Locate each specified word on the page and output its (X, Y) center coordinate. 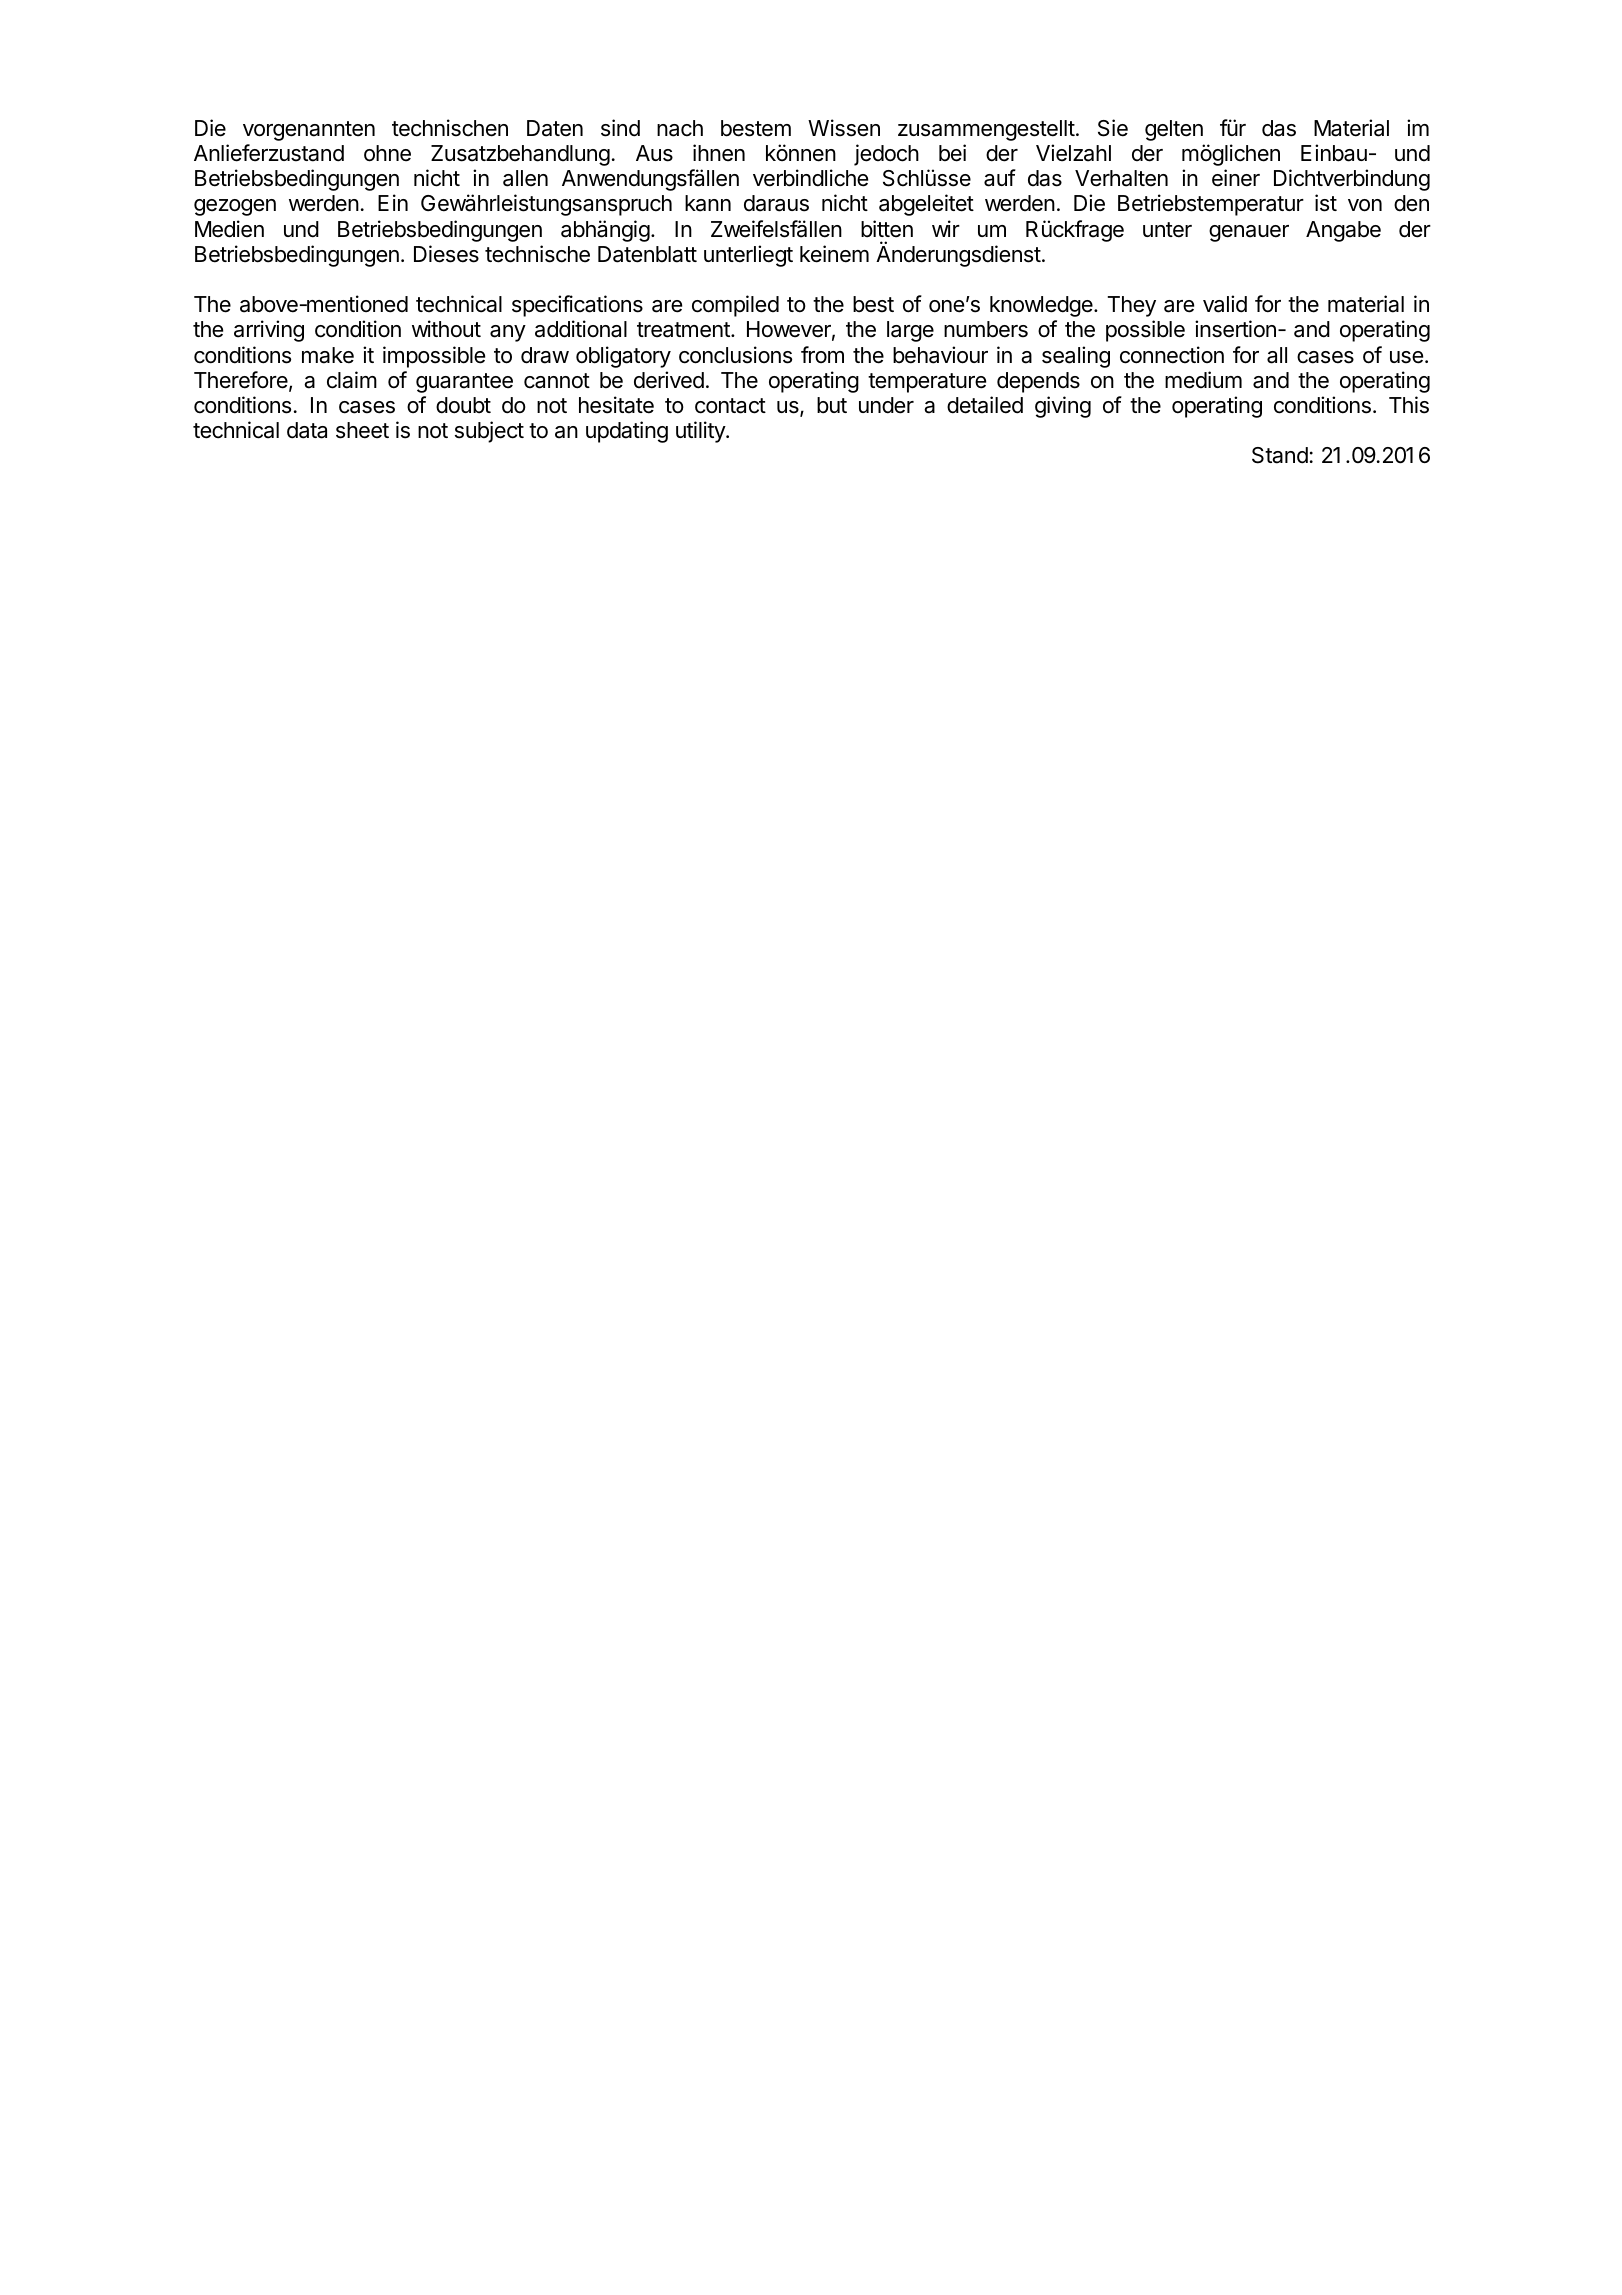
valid (1225, 304)
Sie (1113, 128)
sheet (362, 430)
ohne (387, 153)
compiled (735, 306)
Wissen (844, 128)
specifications (577, 306)
